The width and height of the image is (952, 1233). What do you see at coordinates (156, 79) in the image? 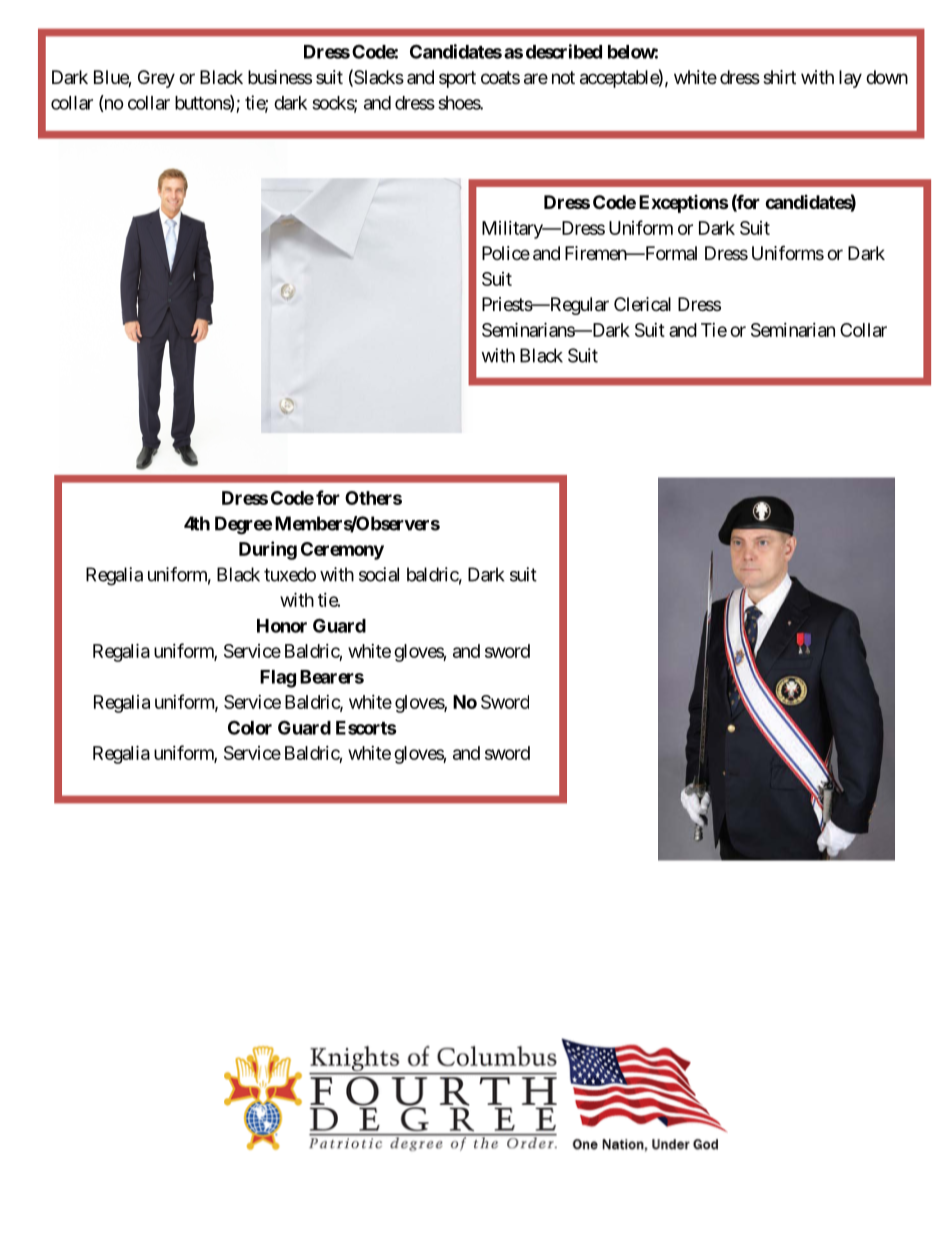
I see `Grey` at bounding box center [156, 79].
